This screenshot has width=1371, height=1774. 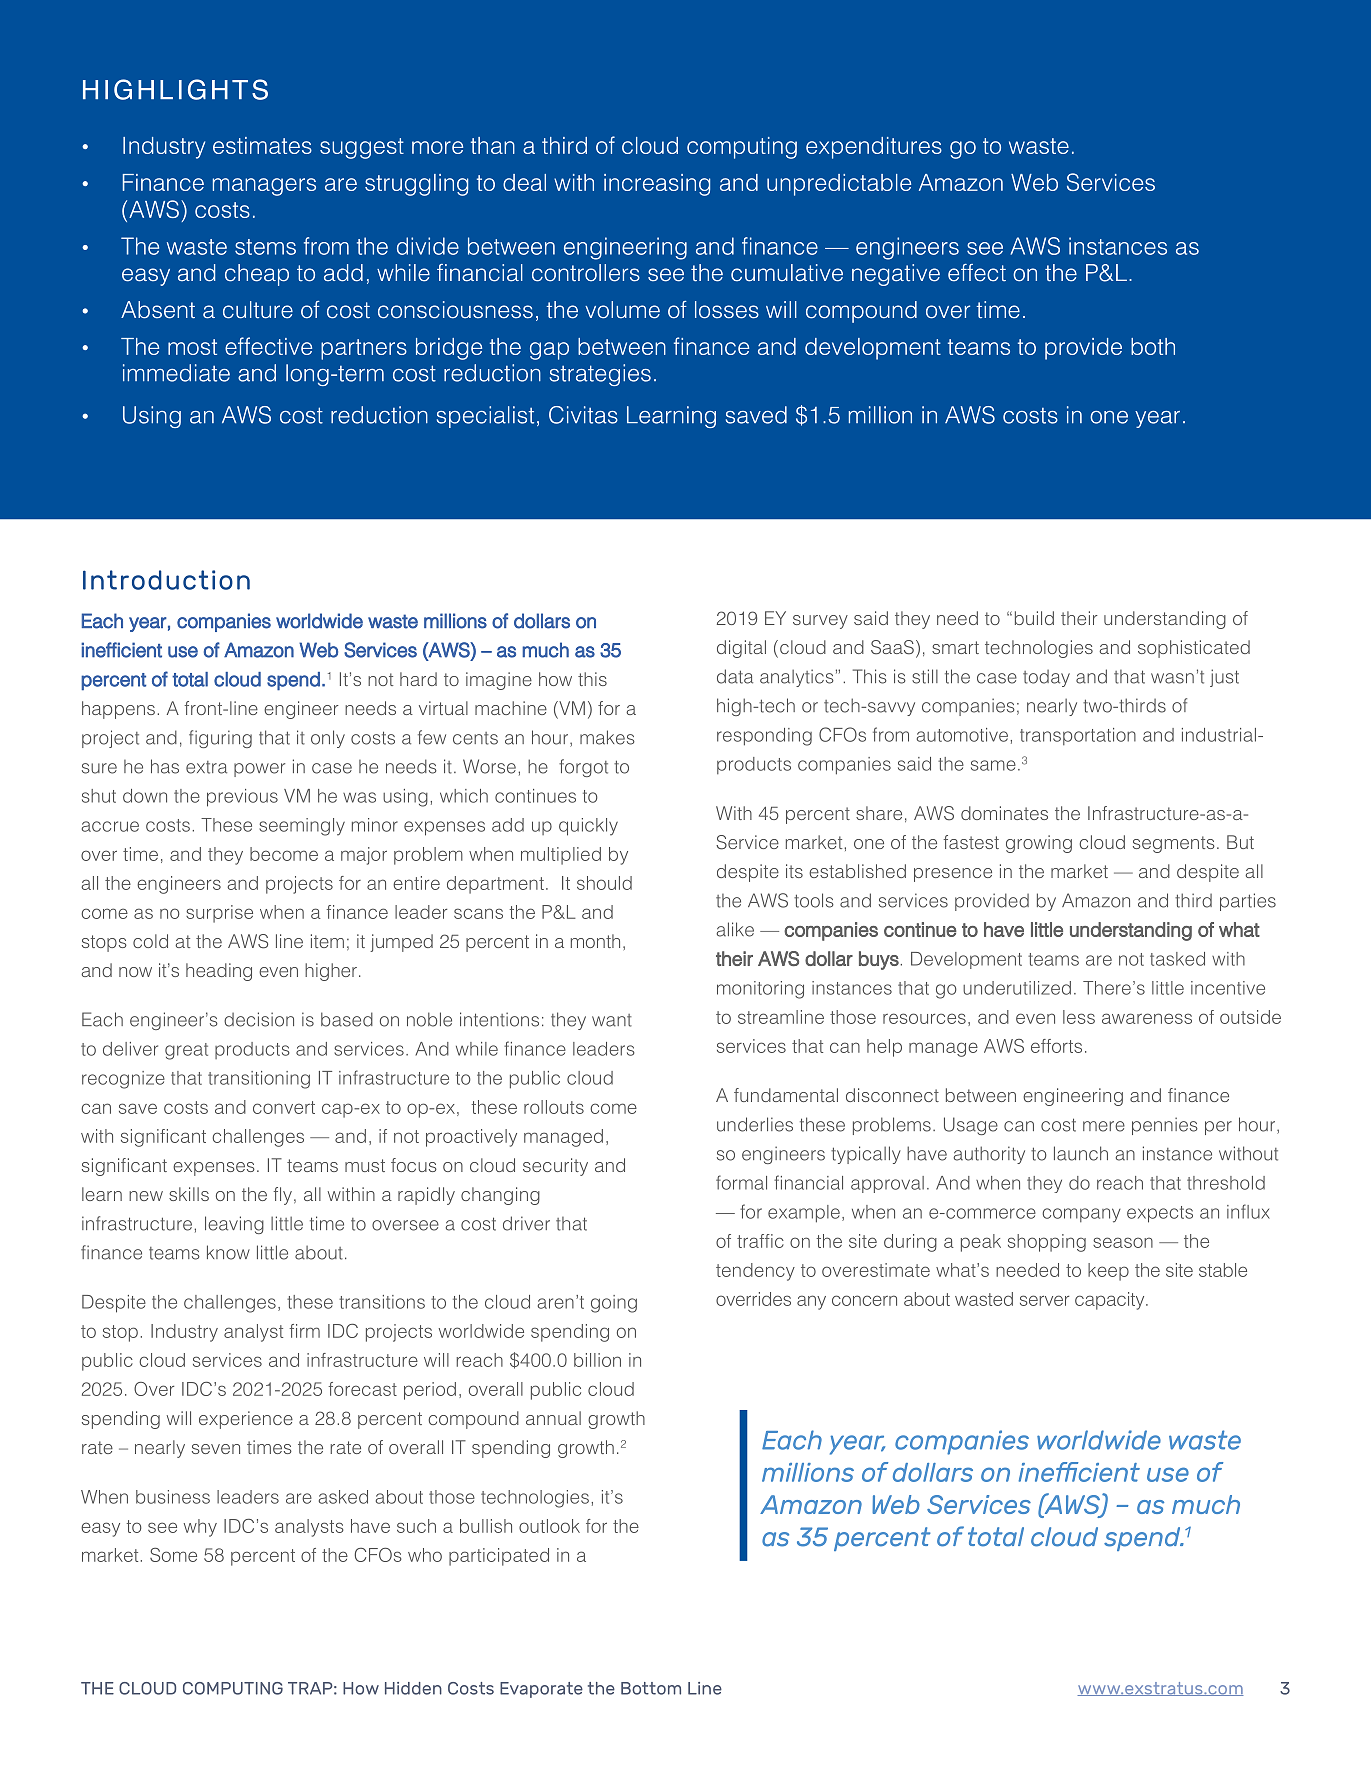 I want to click on both, so click(x=1153, y=346).
